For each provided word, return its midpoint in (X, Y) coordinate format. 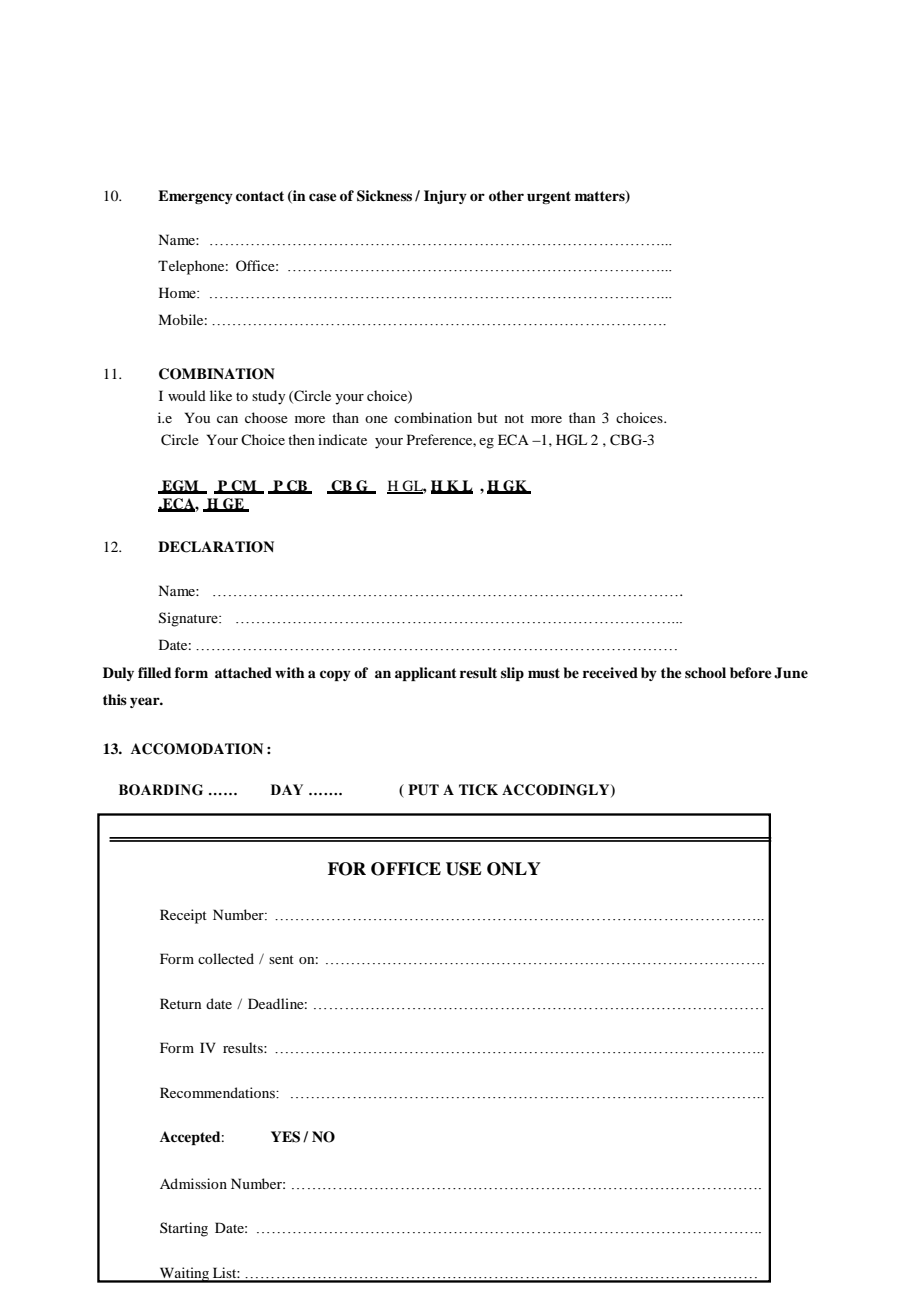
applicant (426, 674)
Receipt (183, 916)
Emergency (195, 197)
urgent (549, 197)
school (705, 672)
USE (464, 869)
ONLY (514, 869)
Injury (445, 197)
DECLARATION (216, 547)
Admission (193, 1183)
